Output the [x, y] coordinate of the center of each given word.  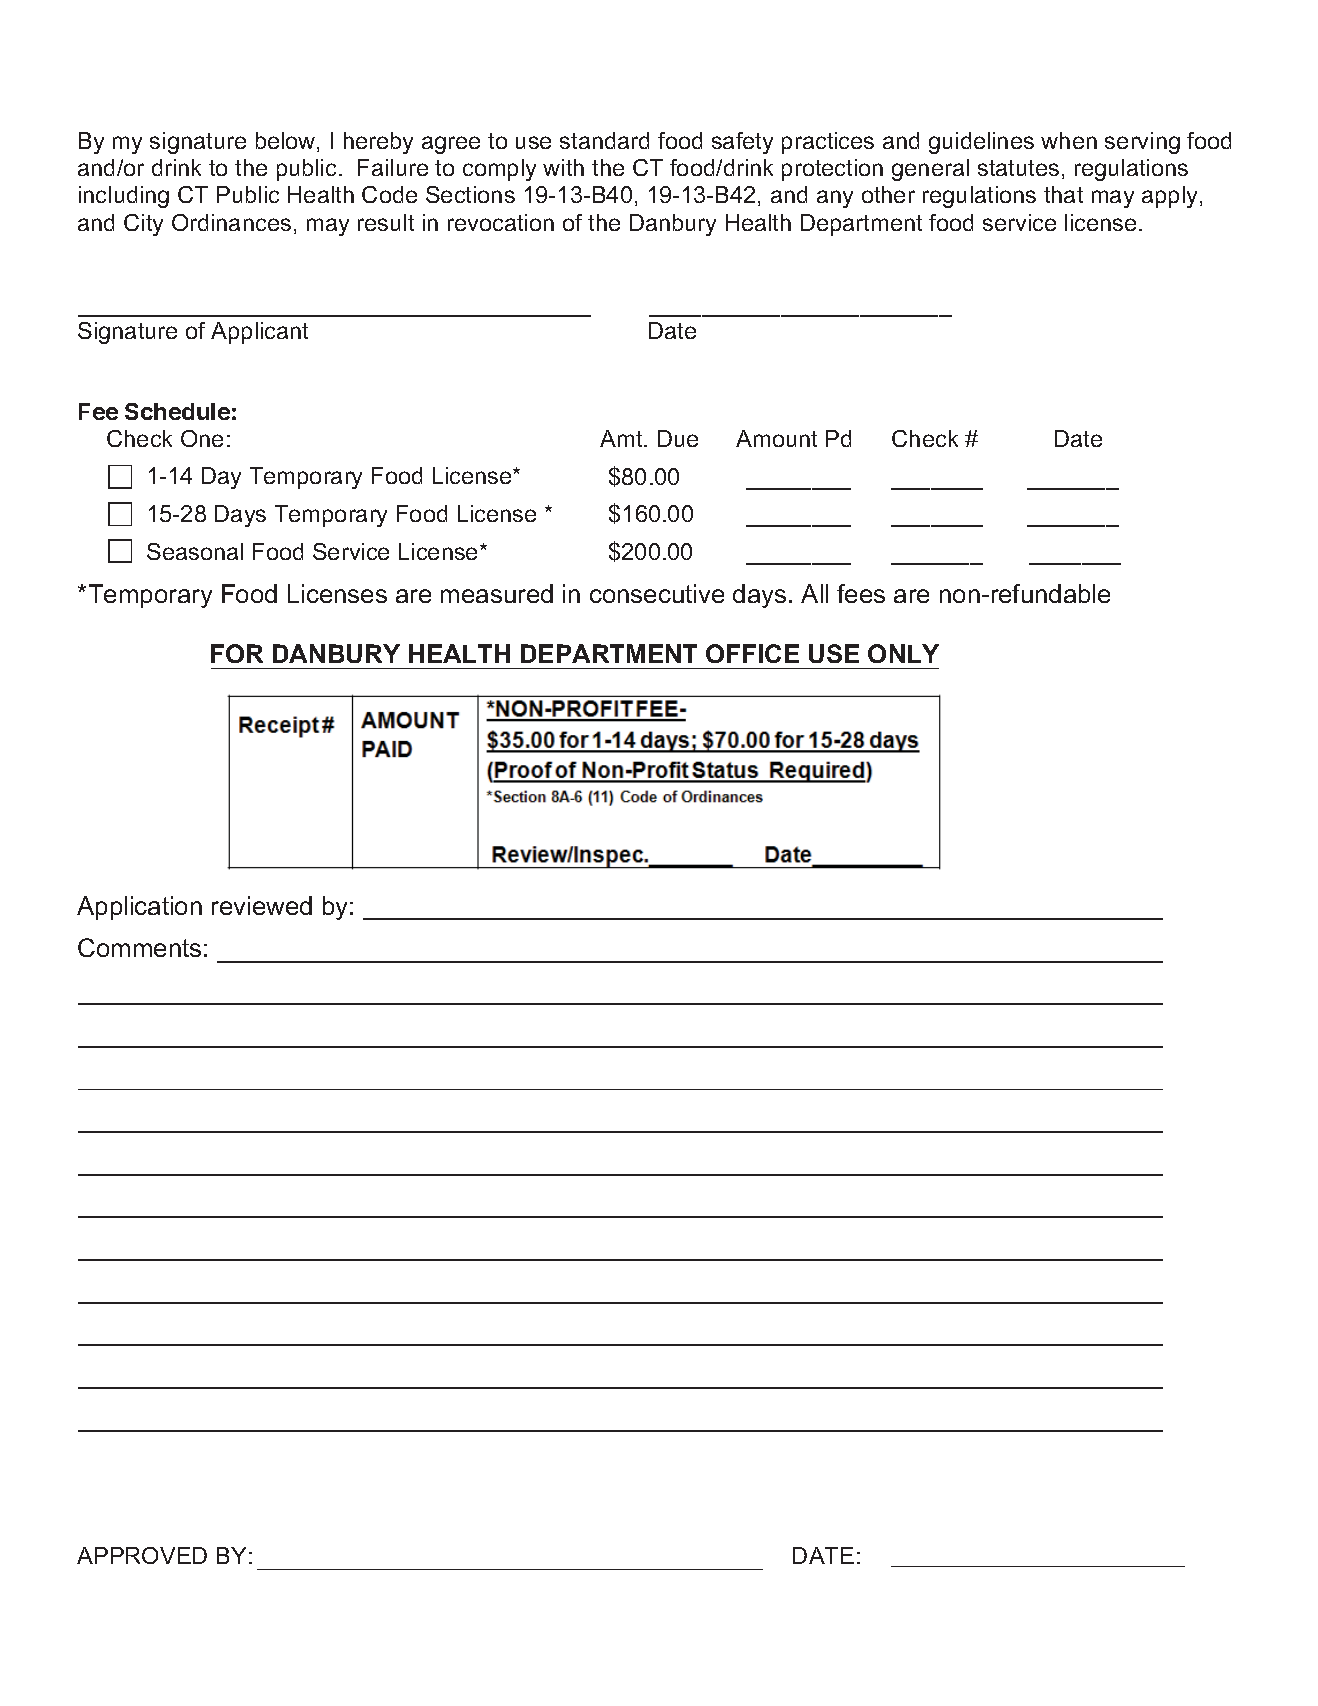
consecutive [657, 593]
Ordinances [231, 222]
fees [861, 593]
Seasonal [195, 551]
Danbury [673, 225]
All [814, 593]
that [1063, 194]
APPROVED [142, 1555]
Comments [139, 947]
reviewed [262, 905]
